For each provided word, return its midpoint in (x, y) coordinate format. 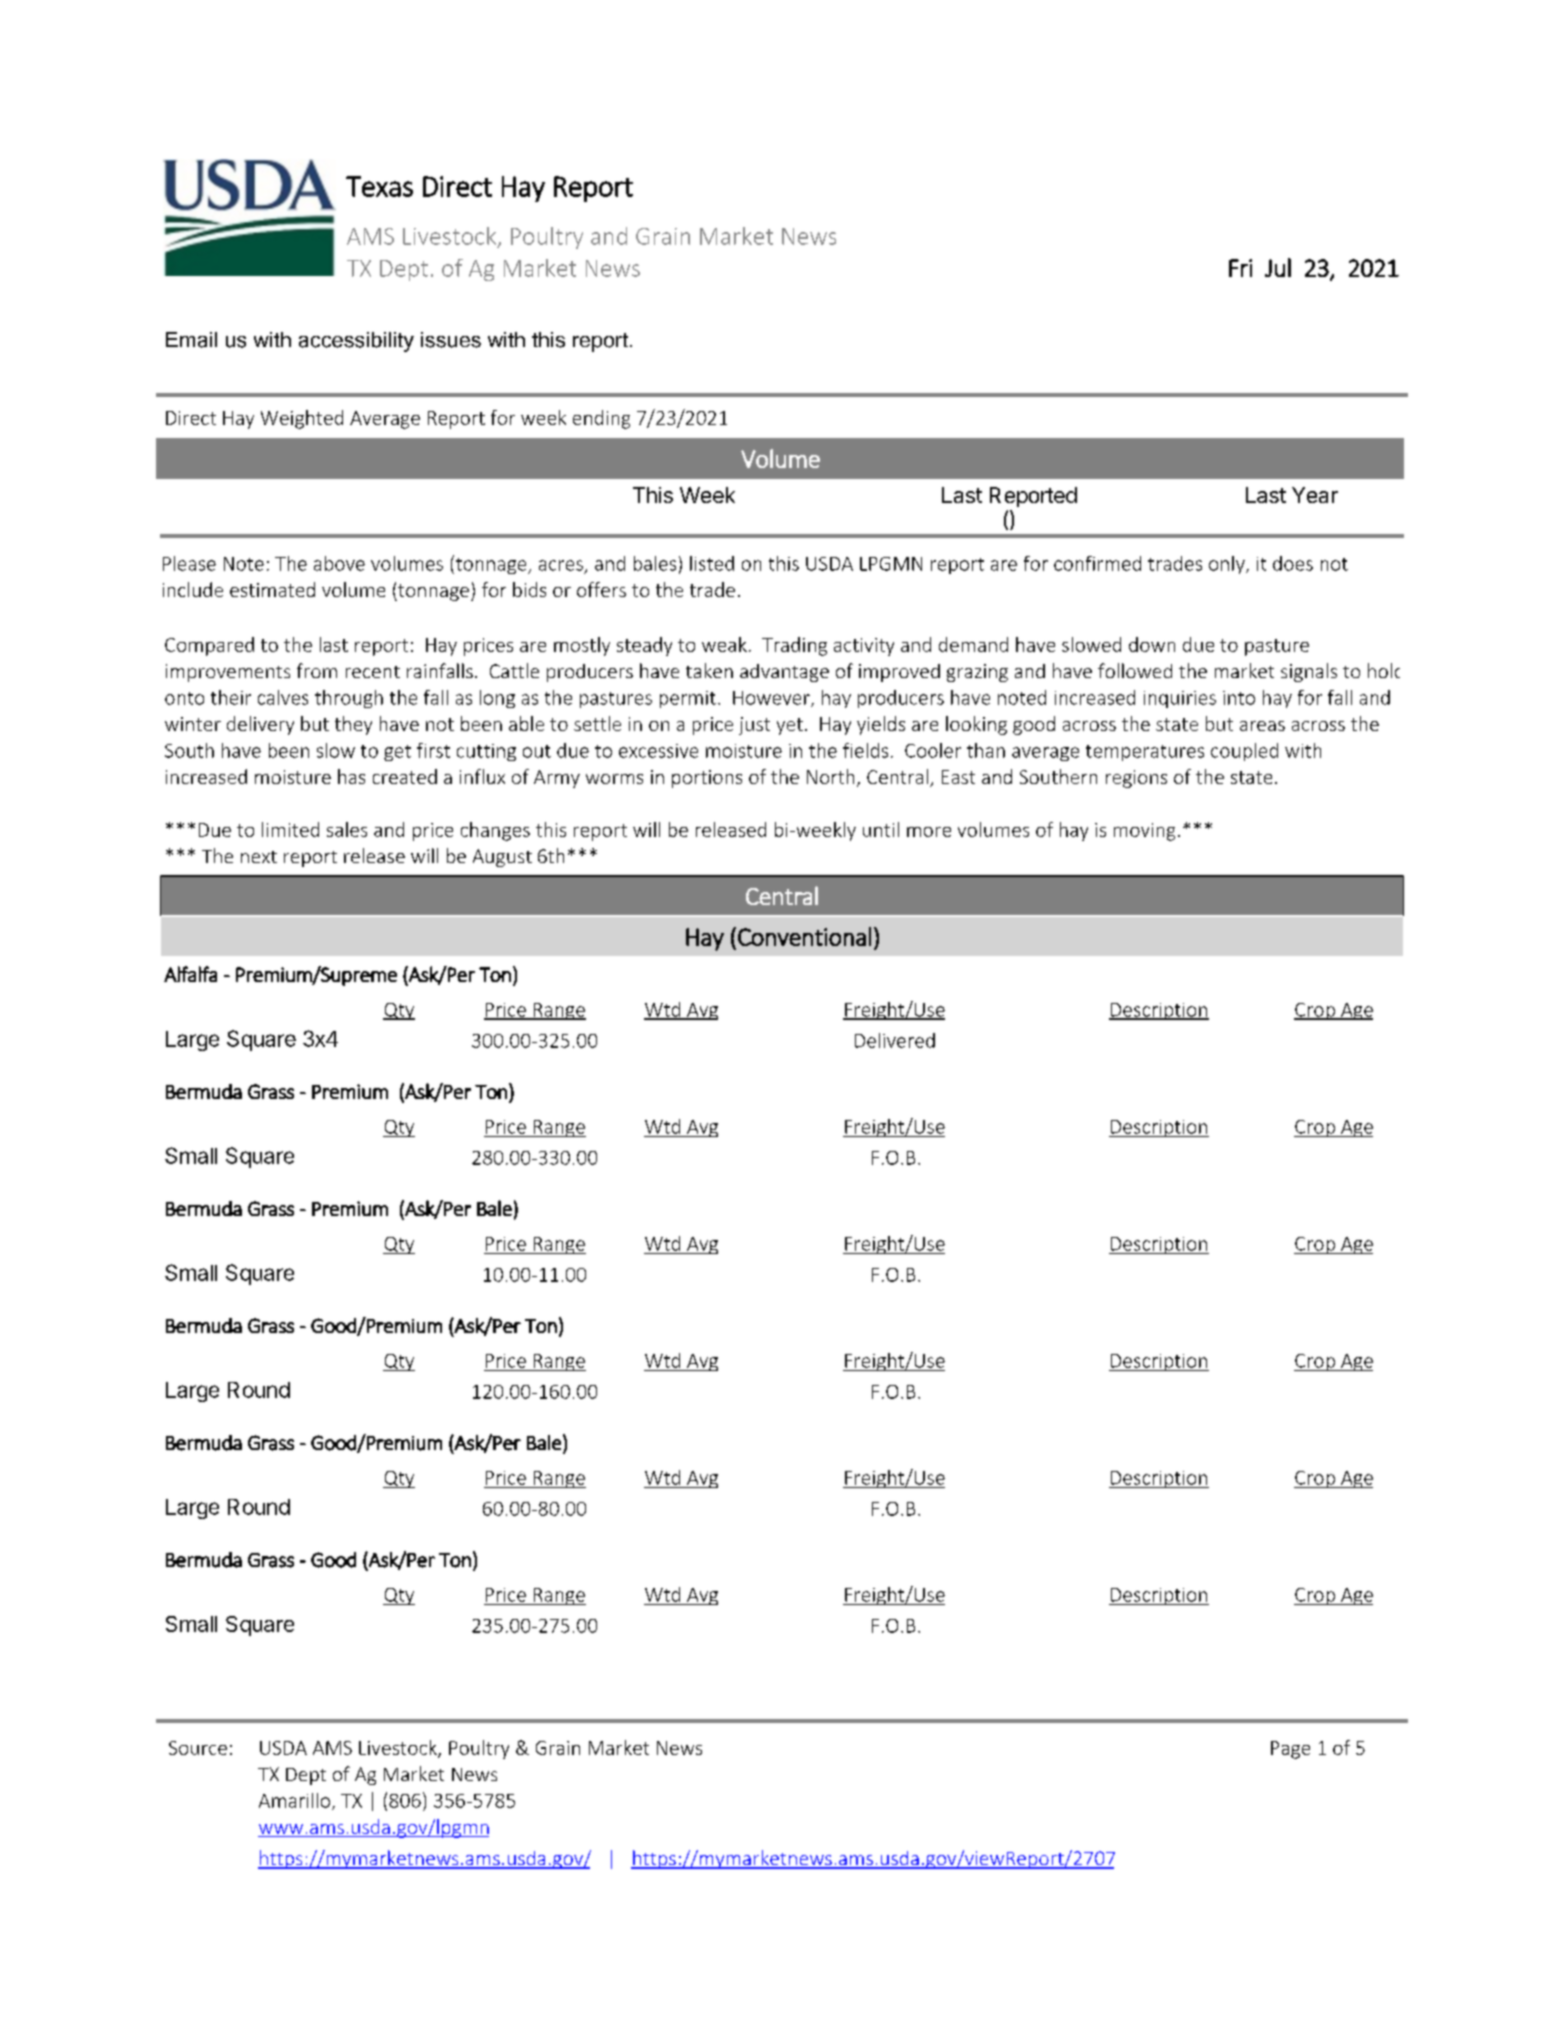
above (339, 563)
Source (198, 1748)
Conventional (804, 936)
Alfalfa (190, 974)
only (1228, 565)
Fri (1240, 268)
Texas (379, 186)
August (502, 858)
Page (1290, 1750)
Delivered (895, 1040)
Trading (794, 646)
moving (1144, 832)
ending (601, 419)
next (259, 857)
